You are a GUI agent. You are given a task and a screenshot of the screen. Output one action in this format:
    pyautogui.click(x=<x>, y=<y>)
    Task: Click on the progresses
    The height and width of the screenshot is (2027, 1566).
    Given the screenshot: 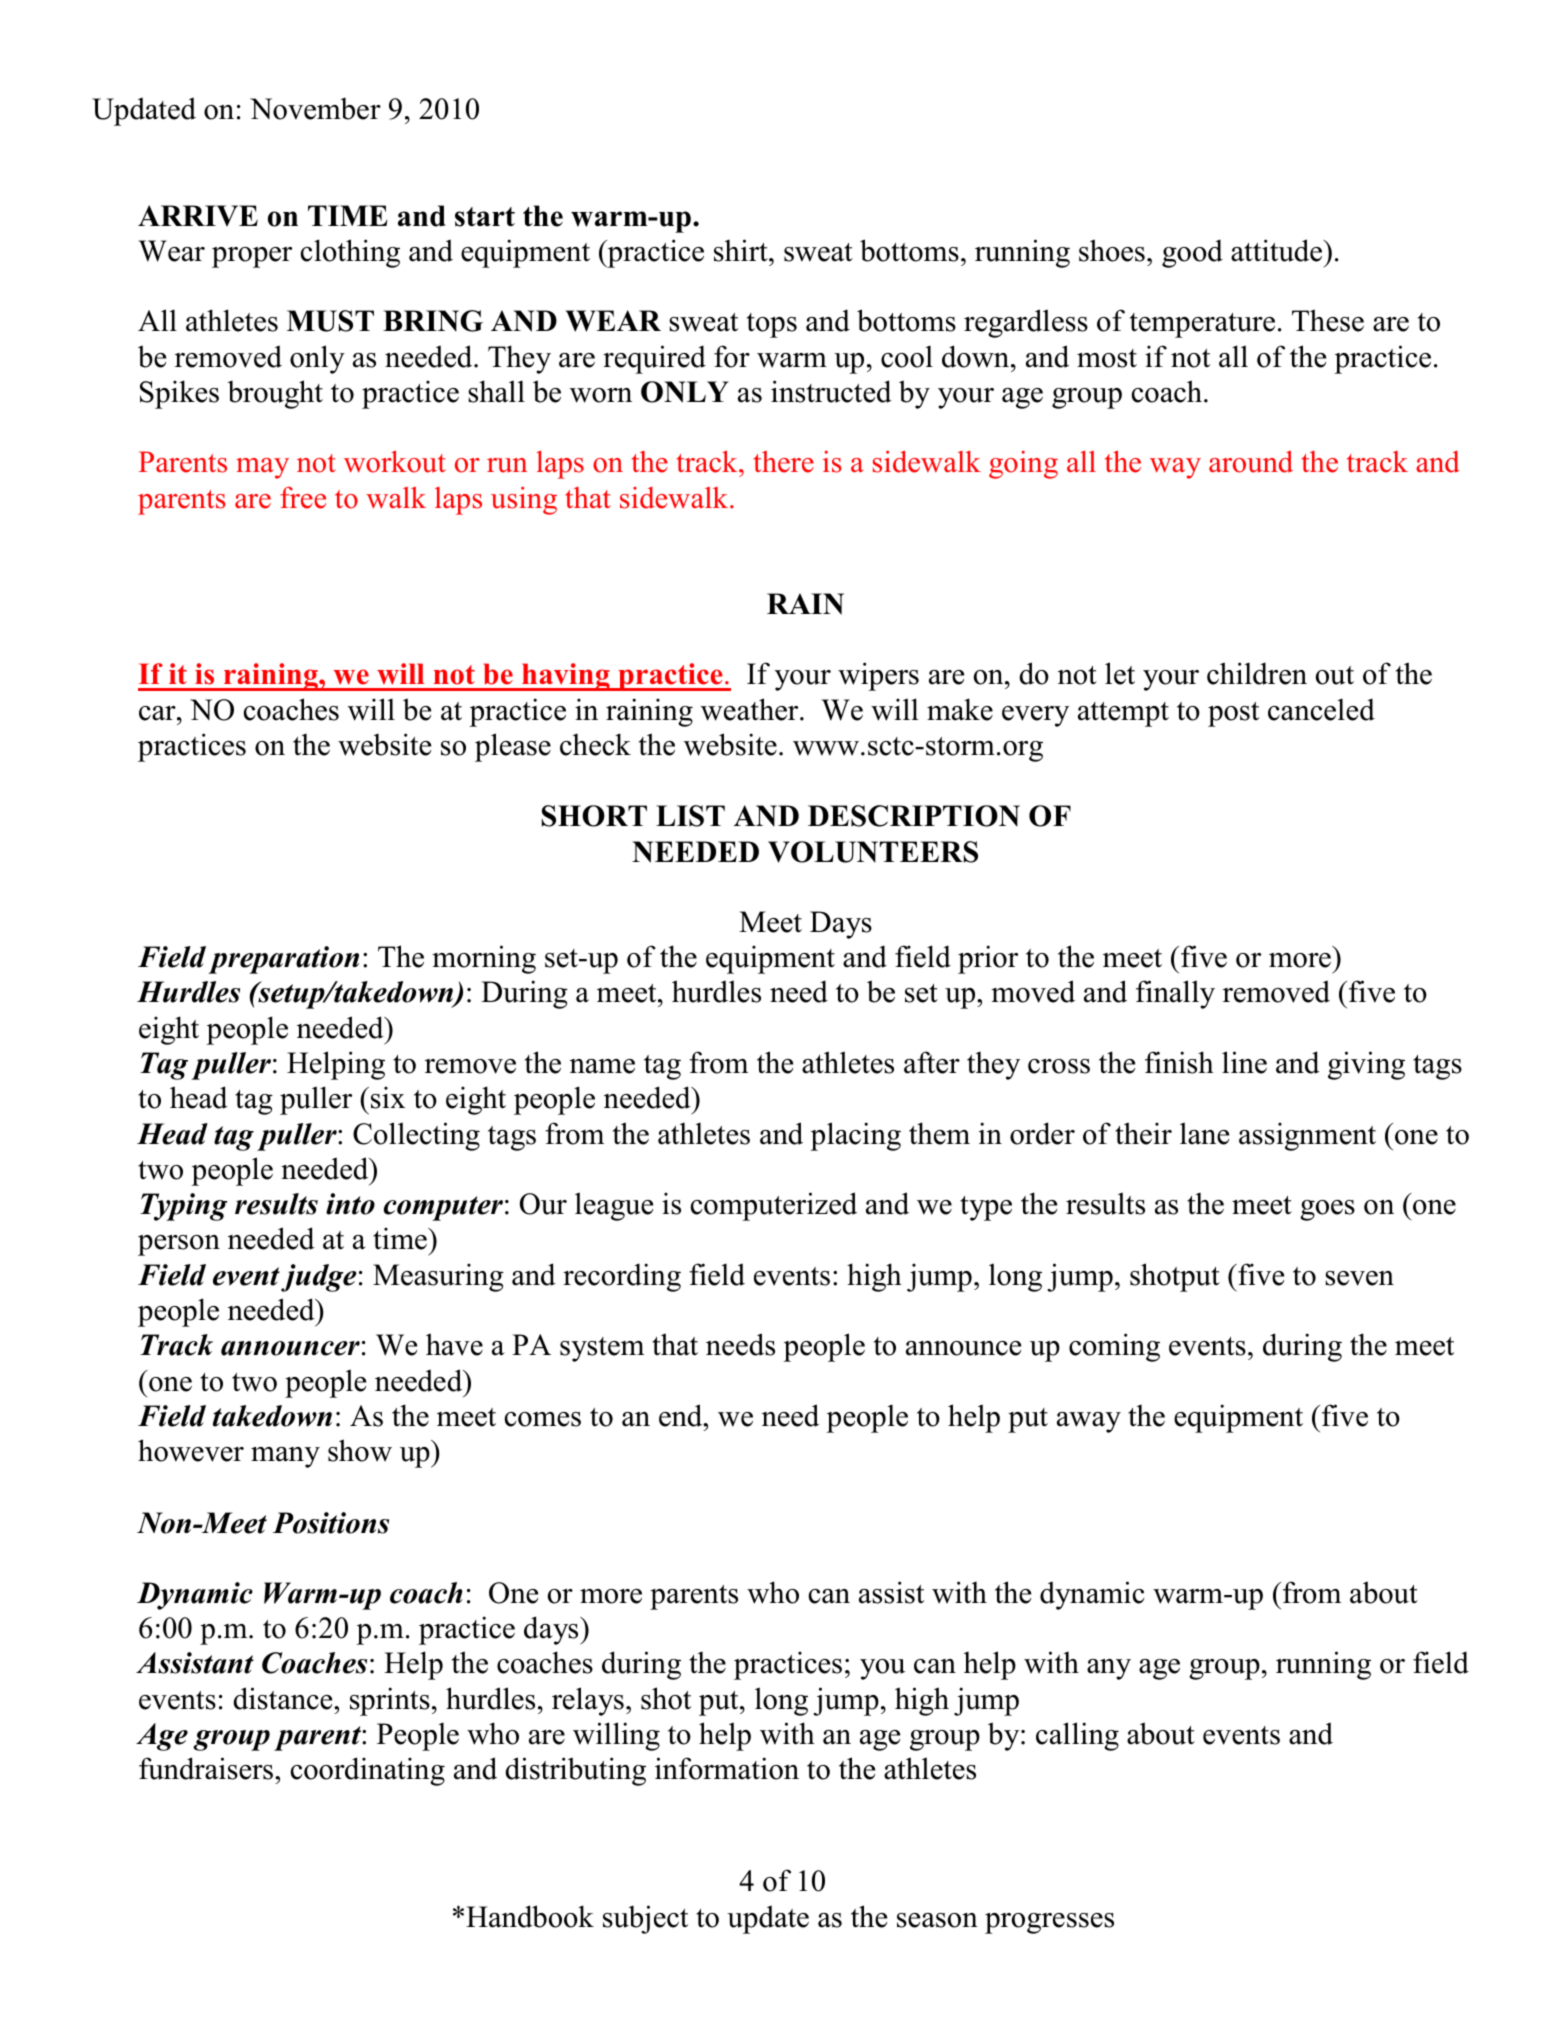 What is the action you would take?
    pyautogui.click(x=1049, y=1923)
